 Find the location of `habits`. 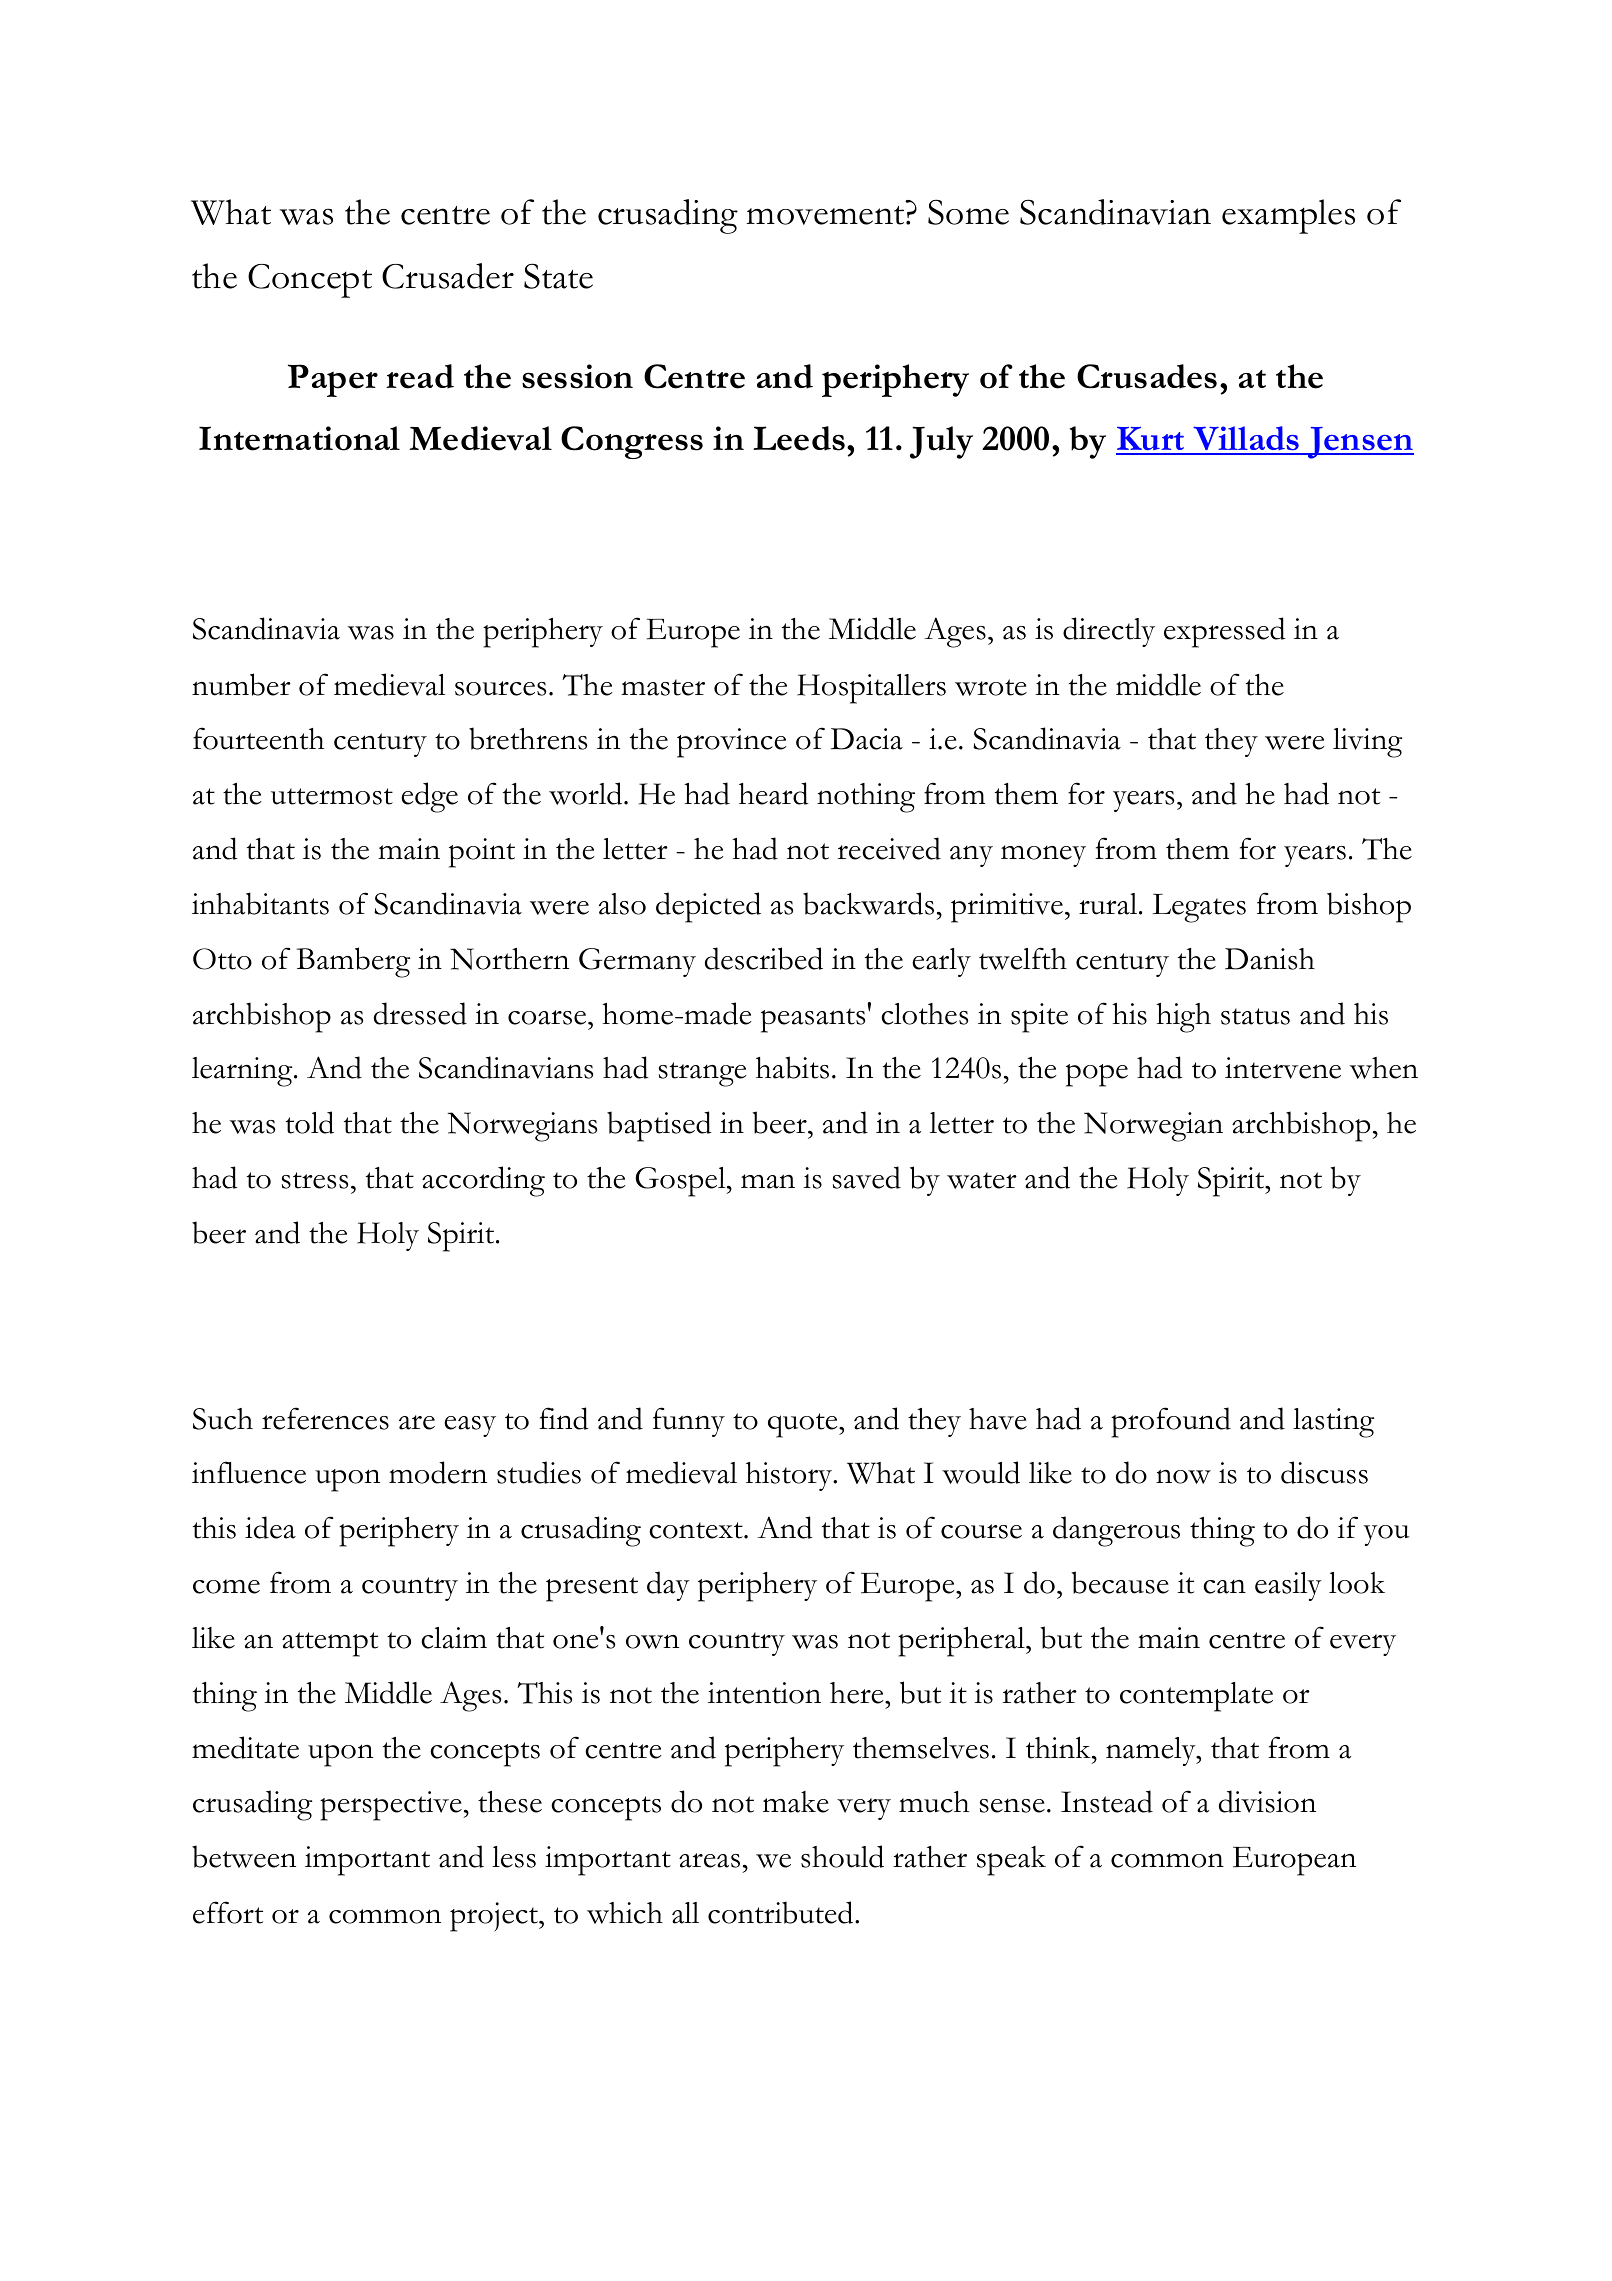

habits is located at coordinates (792, 1067).
